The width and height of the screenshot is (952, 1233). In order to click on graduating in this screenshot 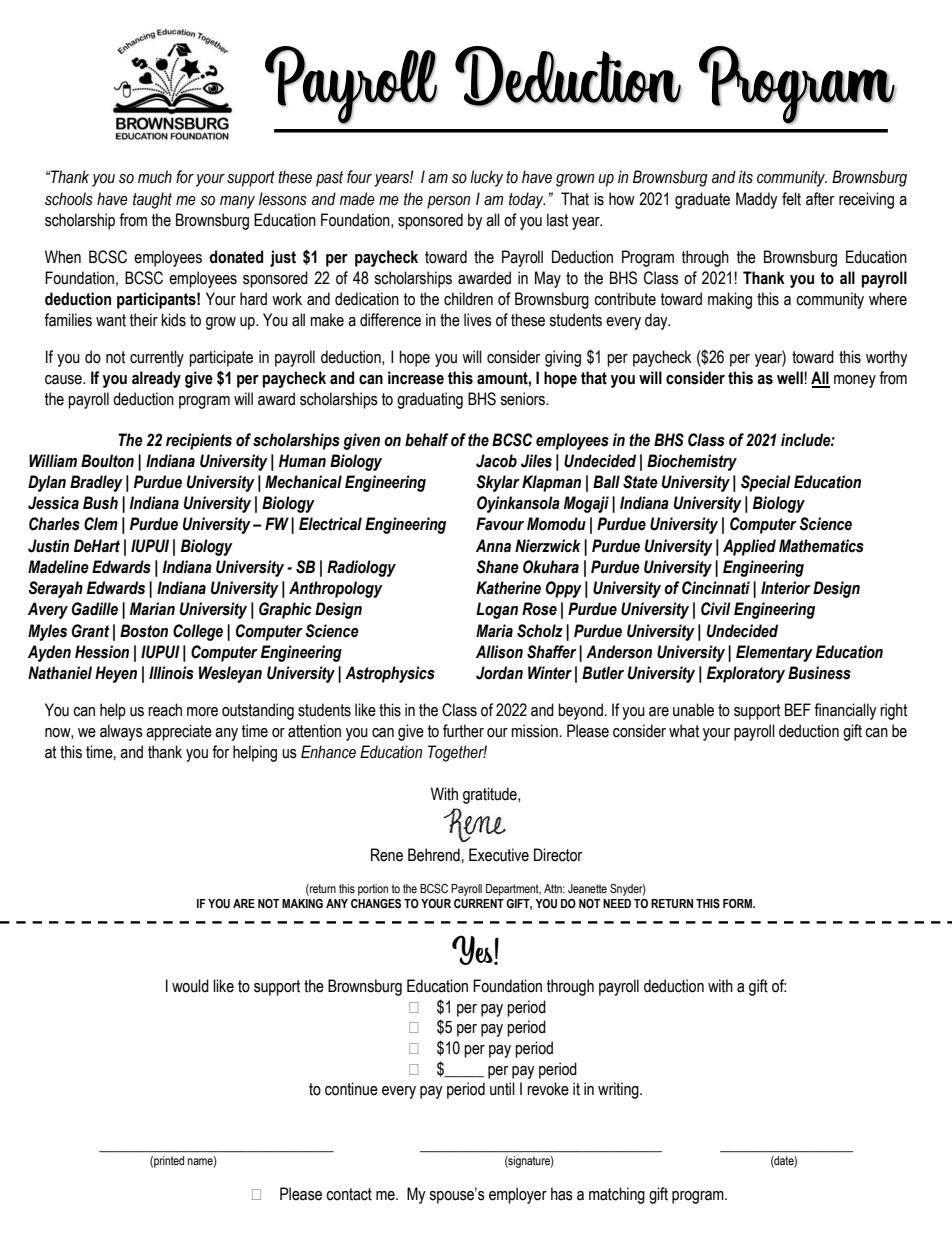, I will do `click(430, 400)`.
